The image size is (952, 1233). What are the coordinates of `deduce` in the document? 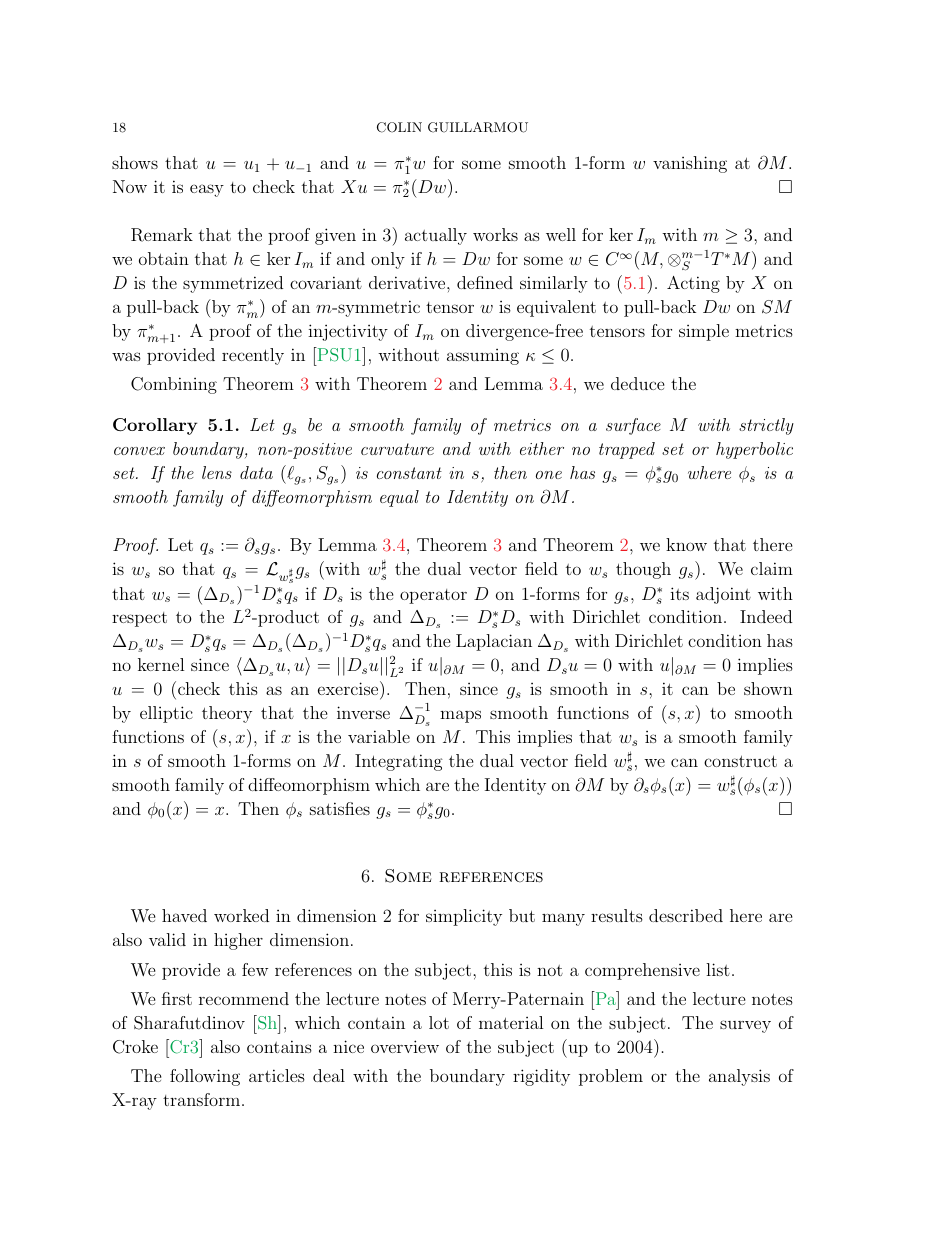 It's located at (638, 383).
